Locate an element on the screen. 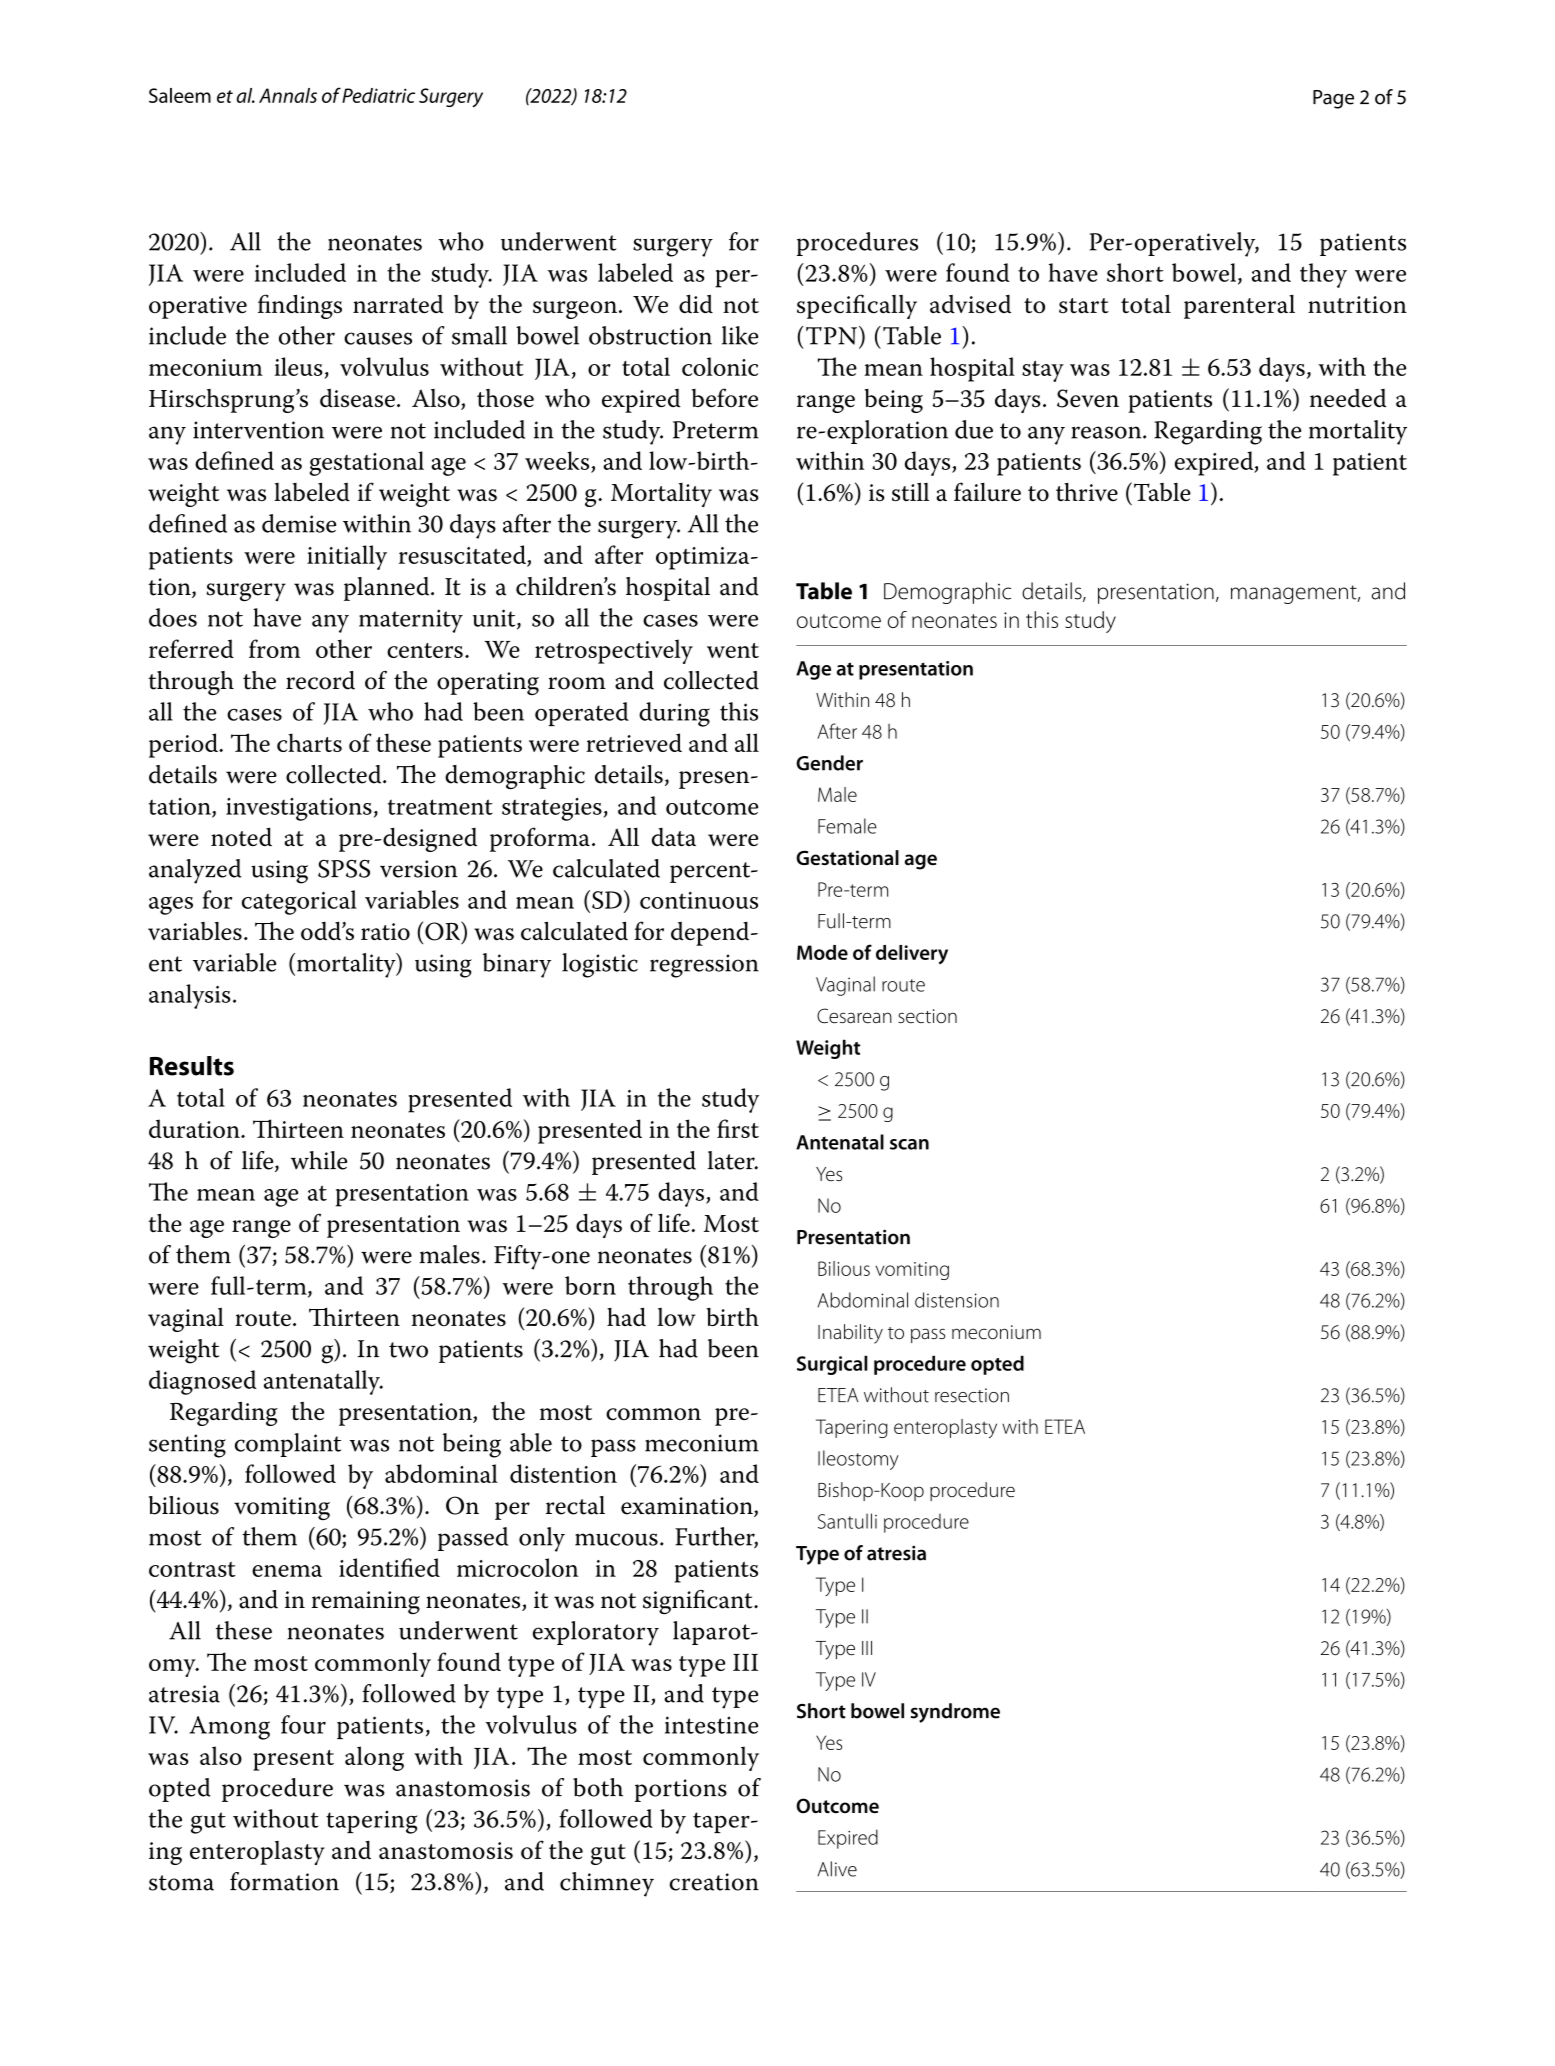 The width and height of the screenshot is (1555, 2066). along is located at coordinates (374, 1758).
